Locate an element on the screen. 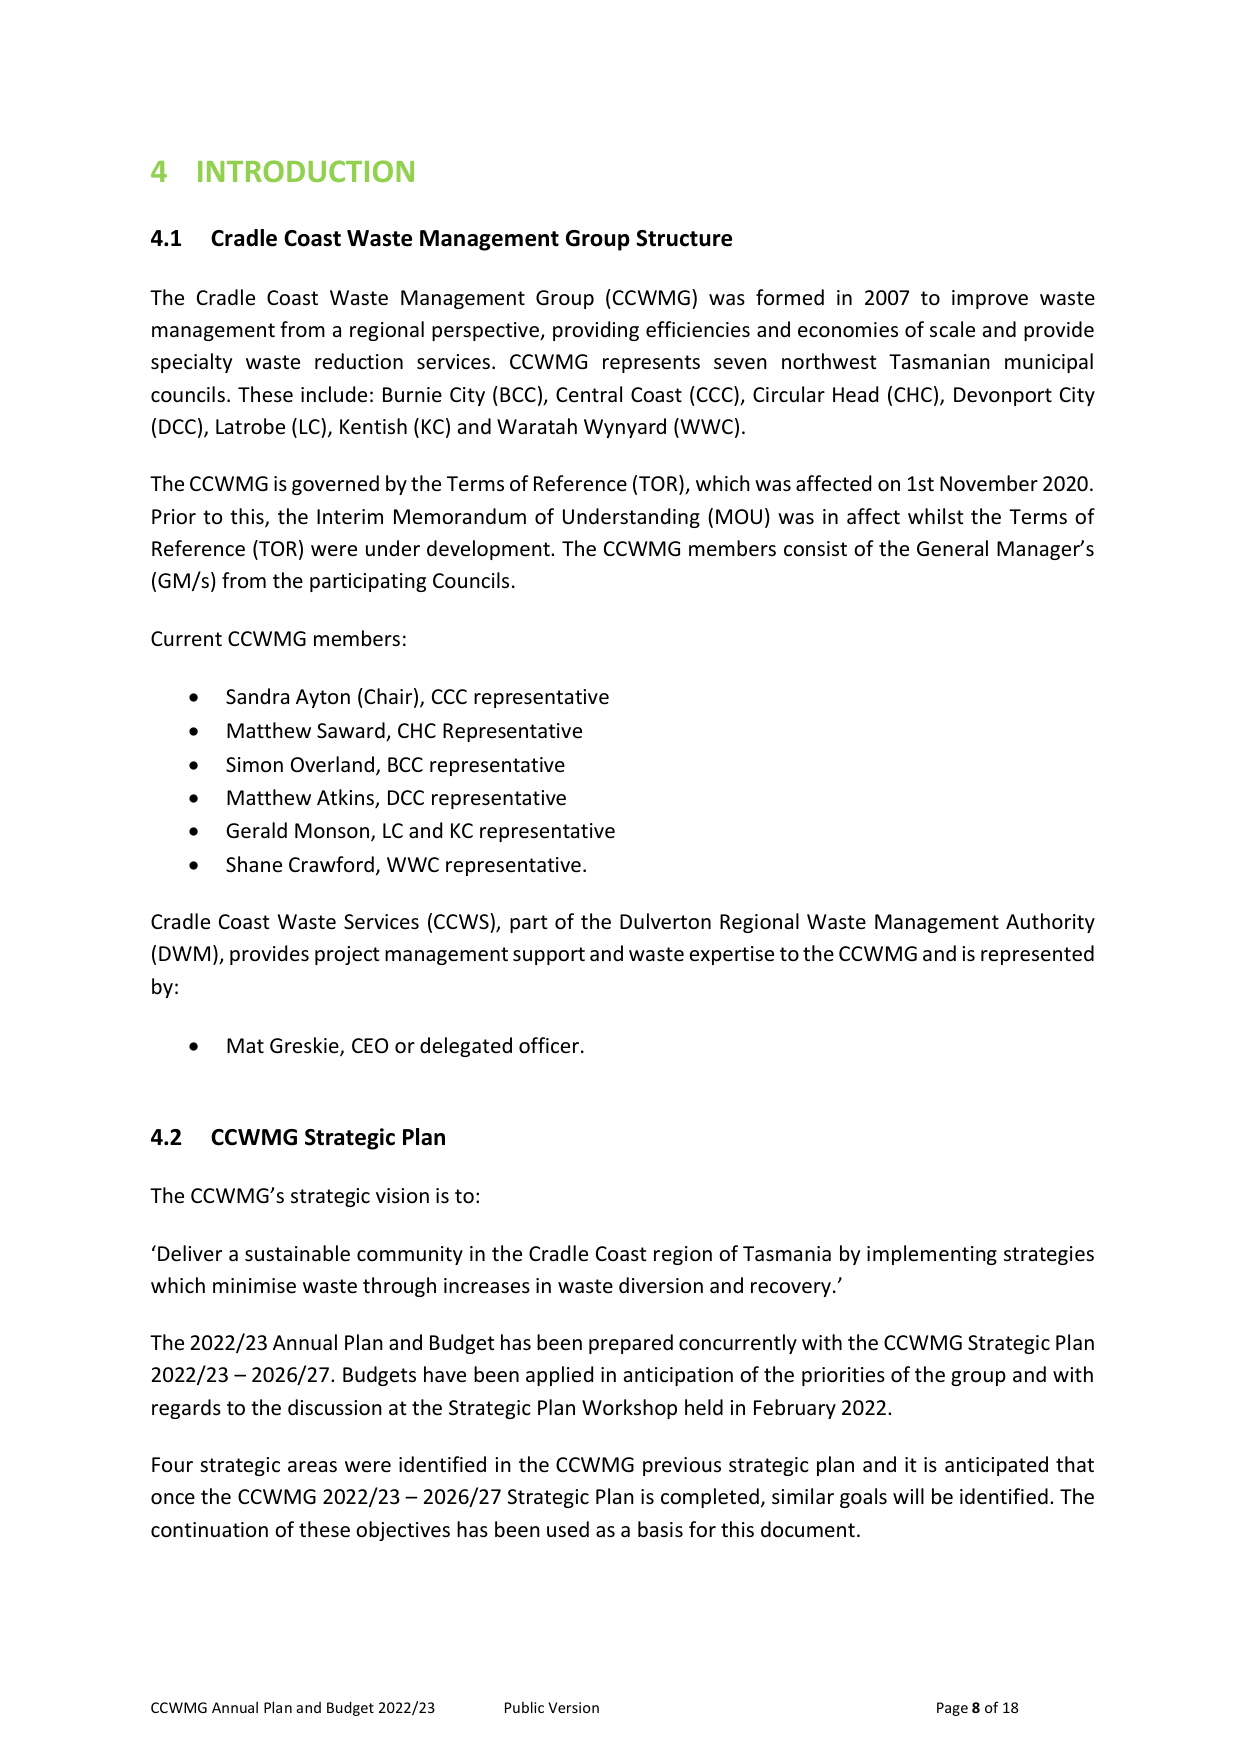 This screenshot has height=1761, width=1245. improve is located at coordinates (990, 299).
